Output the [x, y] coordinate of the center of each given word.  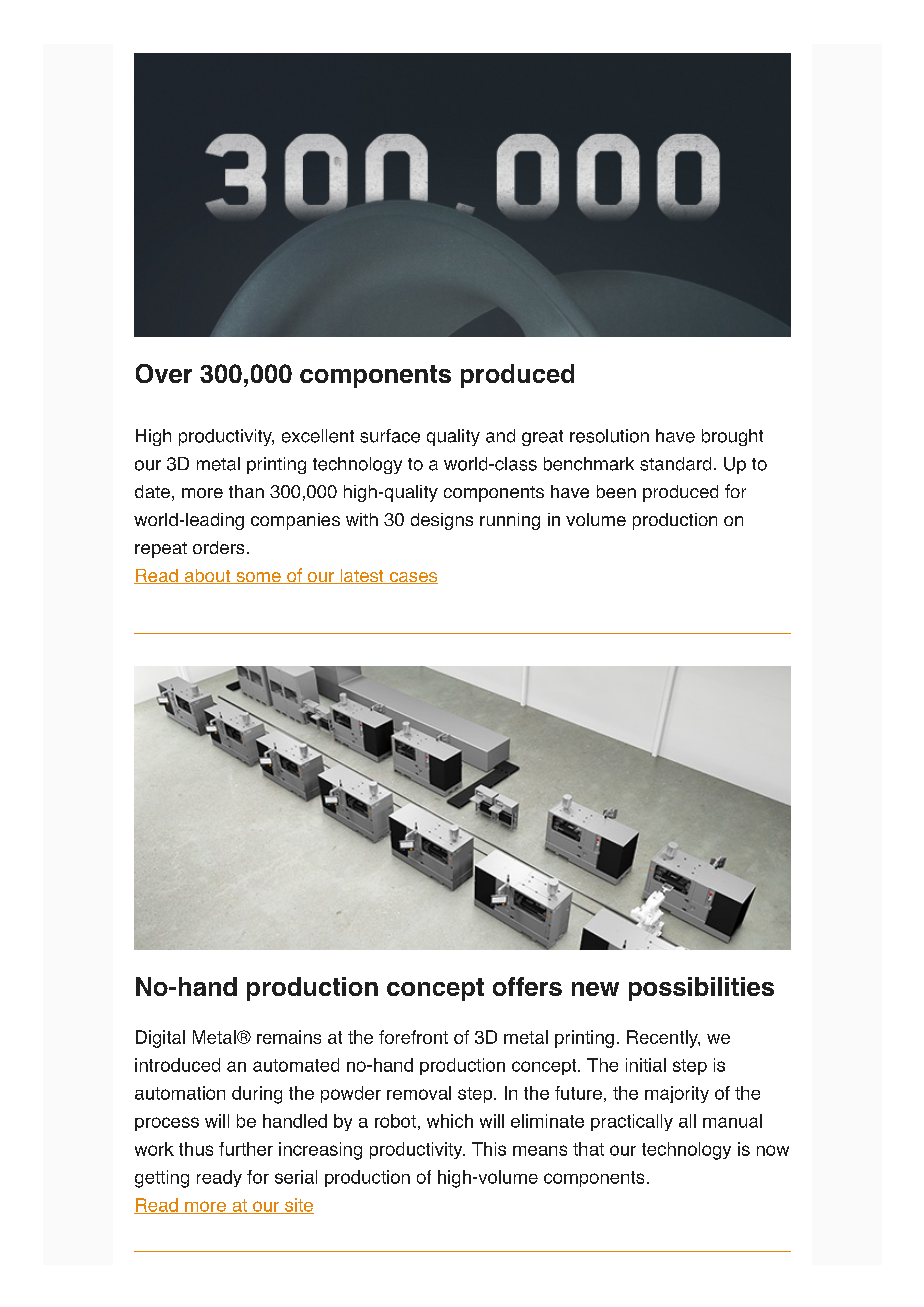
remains [289, 1037]
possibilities [701, 989]
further [246, 1149]
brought [732, 437]
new [595, 989]
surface [390, 436]
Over [164, 373]
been [616, 491]
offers [527, 986]
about [207, 576]
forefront [413, 1037]
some [258, 578]
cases [412, 578]
